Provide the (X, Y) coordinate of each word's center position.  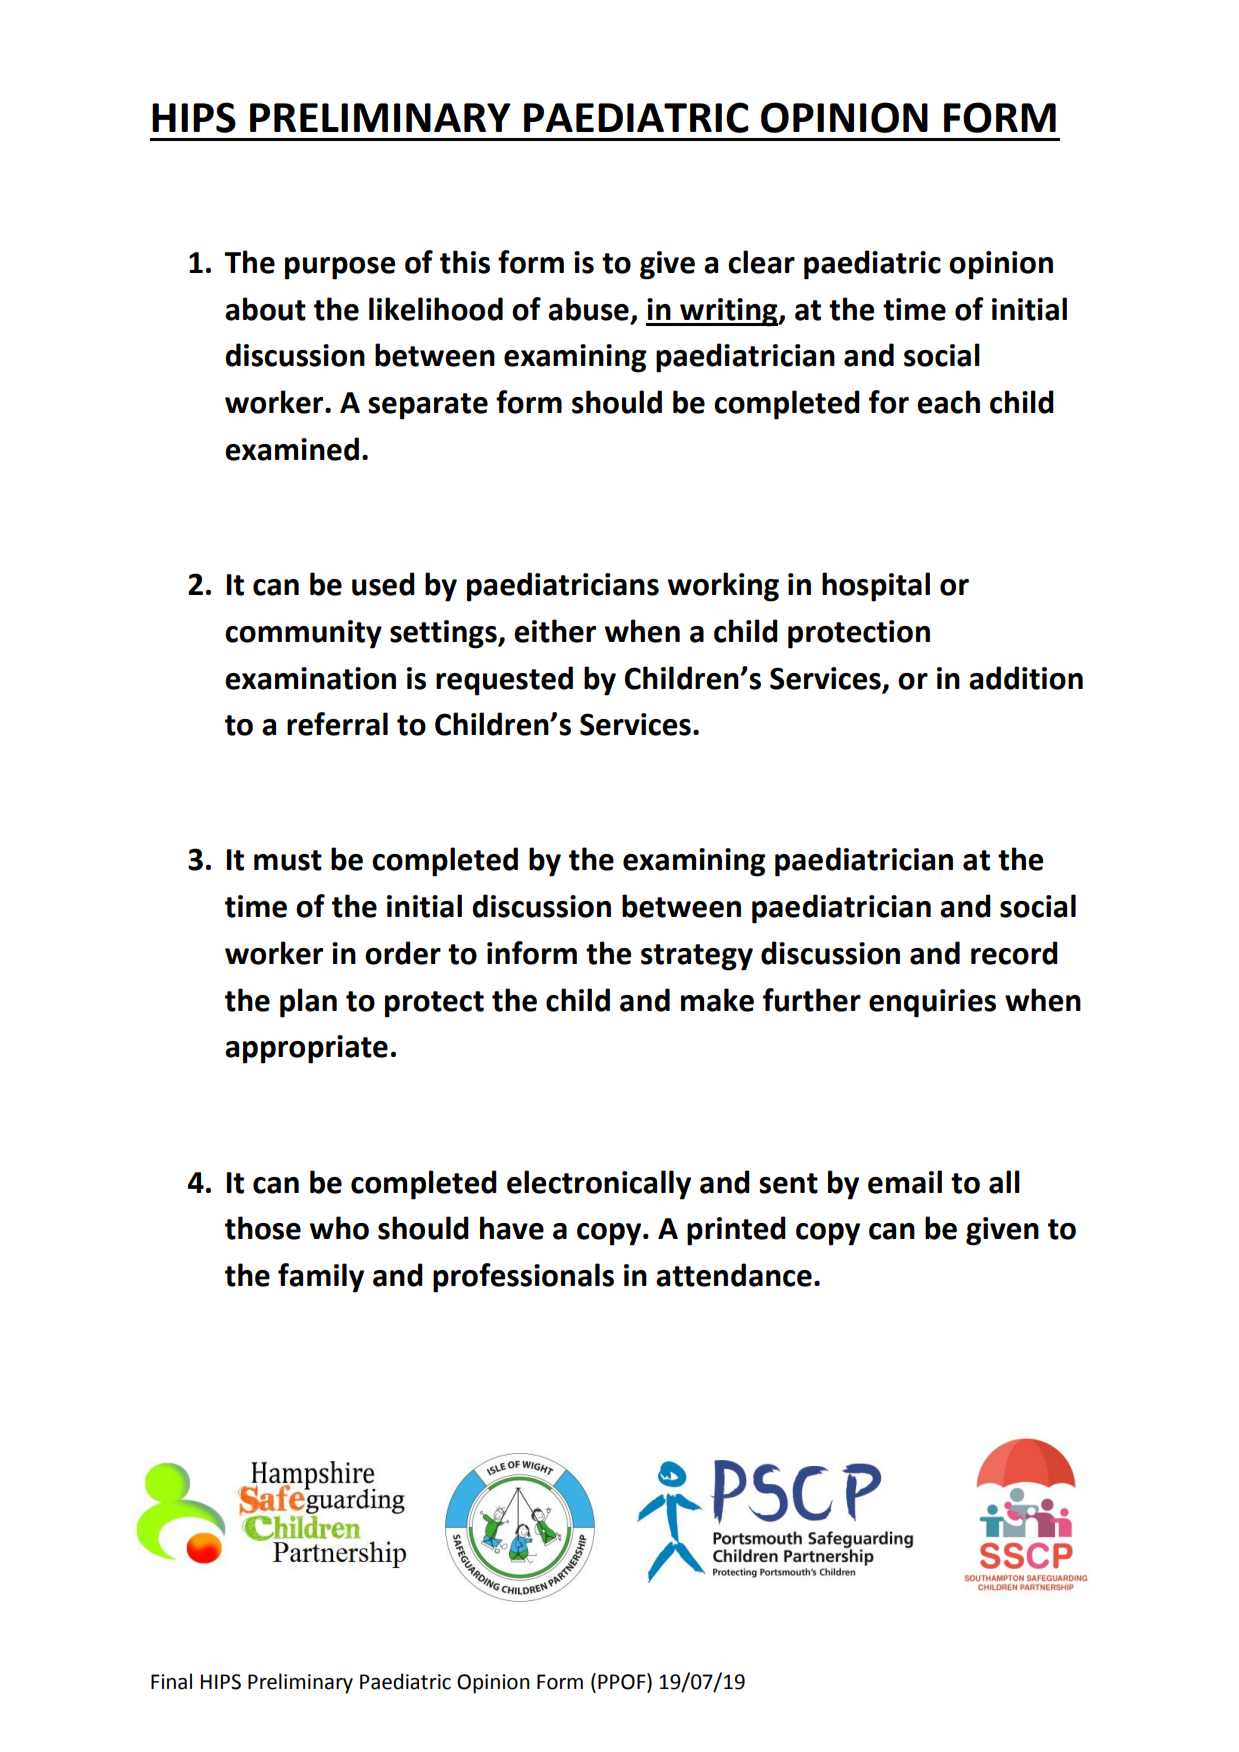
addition (1026, 678)
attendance (734, 1275)
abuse (588, 309)
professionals (523, 1278)
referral (337, 724)
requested (504, 681)
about (265, 309)
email (905, 1182)
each (948, 402)
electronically (599, 1185)
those (263, 1228)
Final (171, 1681)
